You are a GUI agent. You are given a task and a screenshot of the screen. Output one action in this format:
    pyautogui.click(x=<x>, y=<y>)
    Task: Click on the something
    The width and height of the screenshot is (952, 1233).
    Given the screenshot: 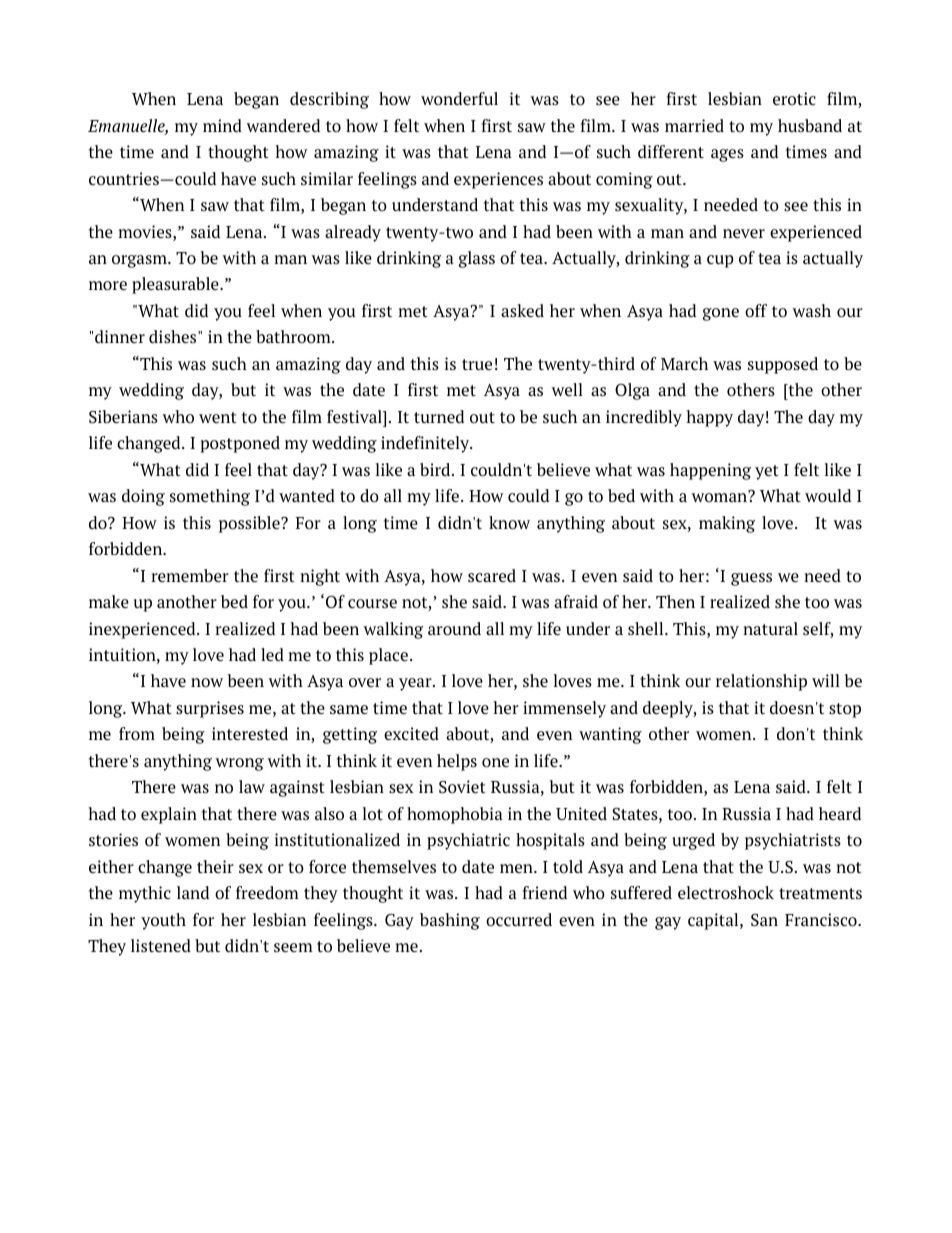 What is the action you would take?
    pyautogui.click(x=210, y=497)
